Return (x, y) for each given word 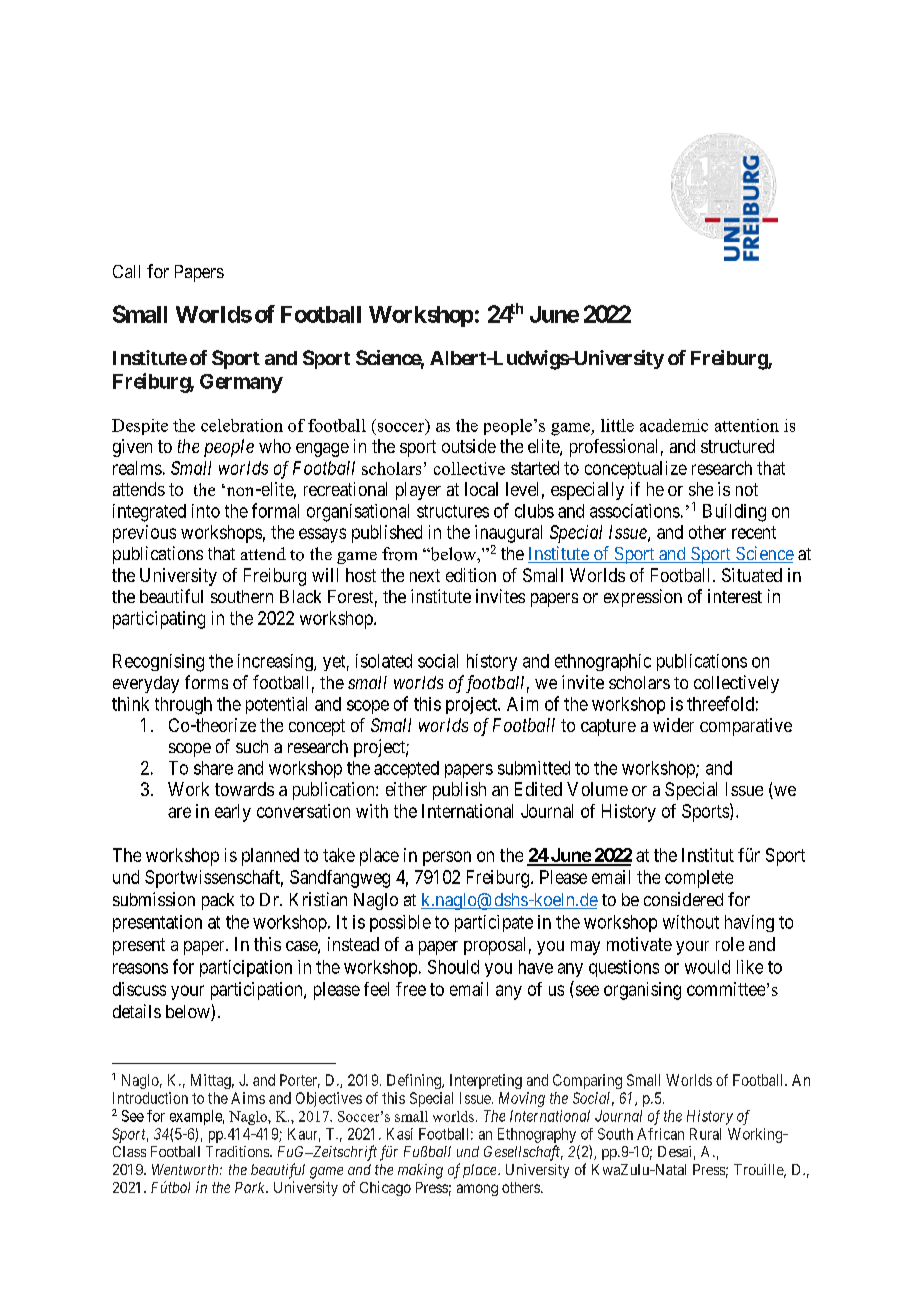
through (183, 706)
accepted (406, 769)
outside (469, 446)
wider (673, 725)
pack (218, 901)
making (420, 1171)
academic (674, 425)
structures (453, 511)
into (206, 511)
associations (635, 511)
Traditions (238, 1151)
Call (126, 271)
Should (453, 967)
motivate (639, 944)
